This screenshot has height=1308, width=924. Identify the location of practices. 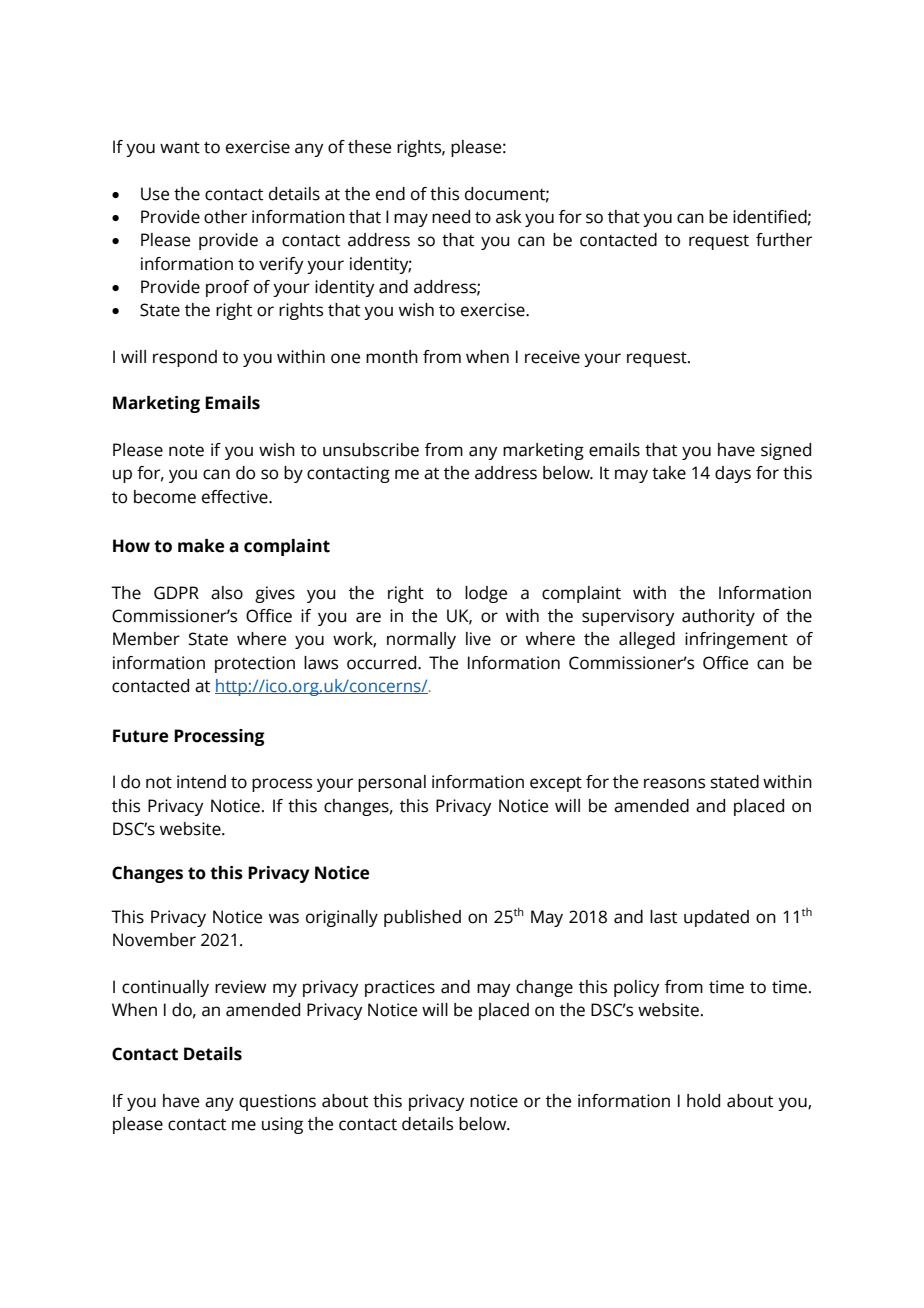
(400, 988).
